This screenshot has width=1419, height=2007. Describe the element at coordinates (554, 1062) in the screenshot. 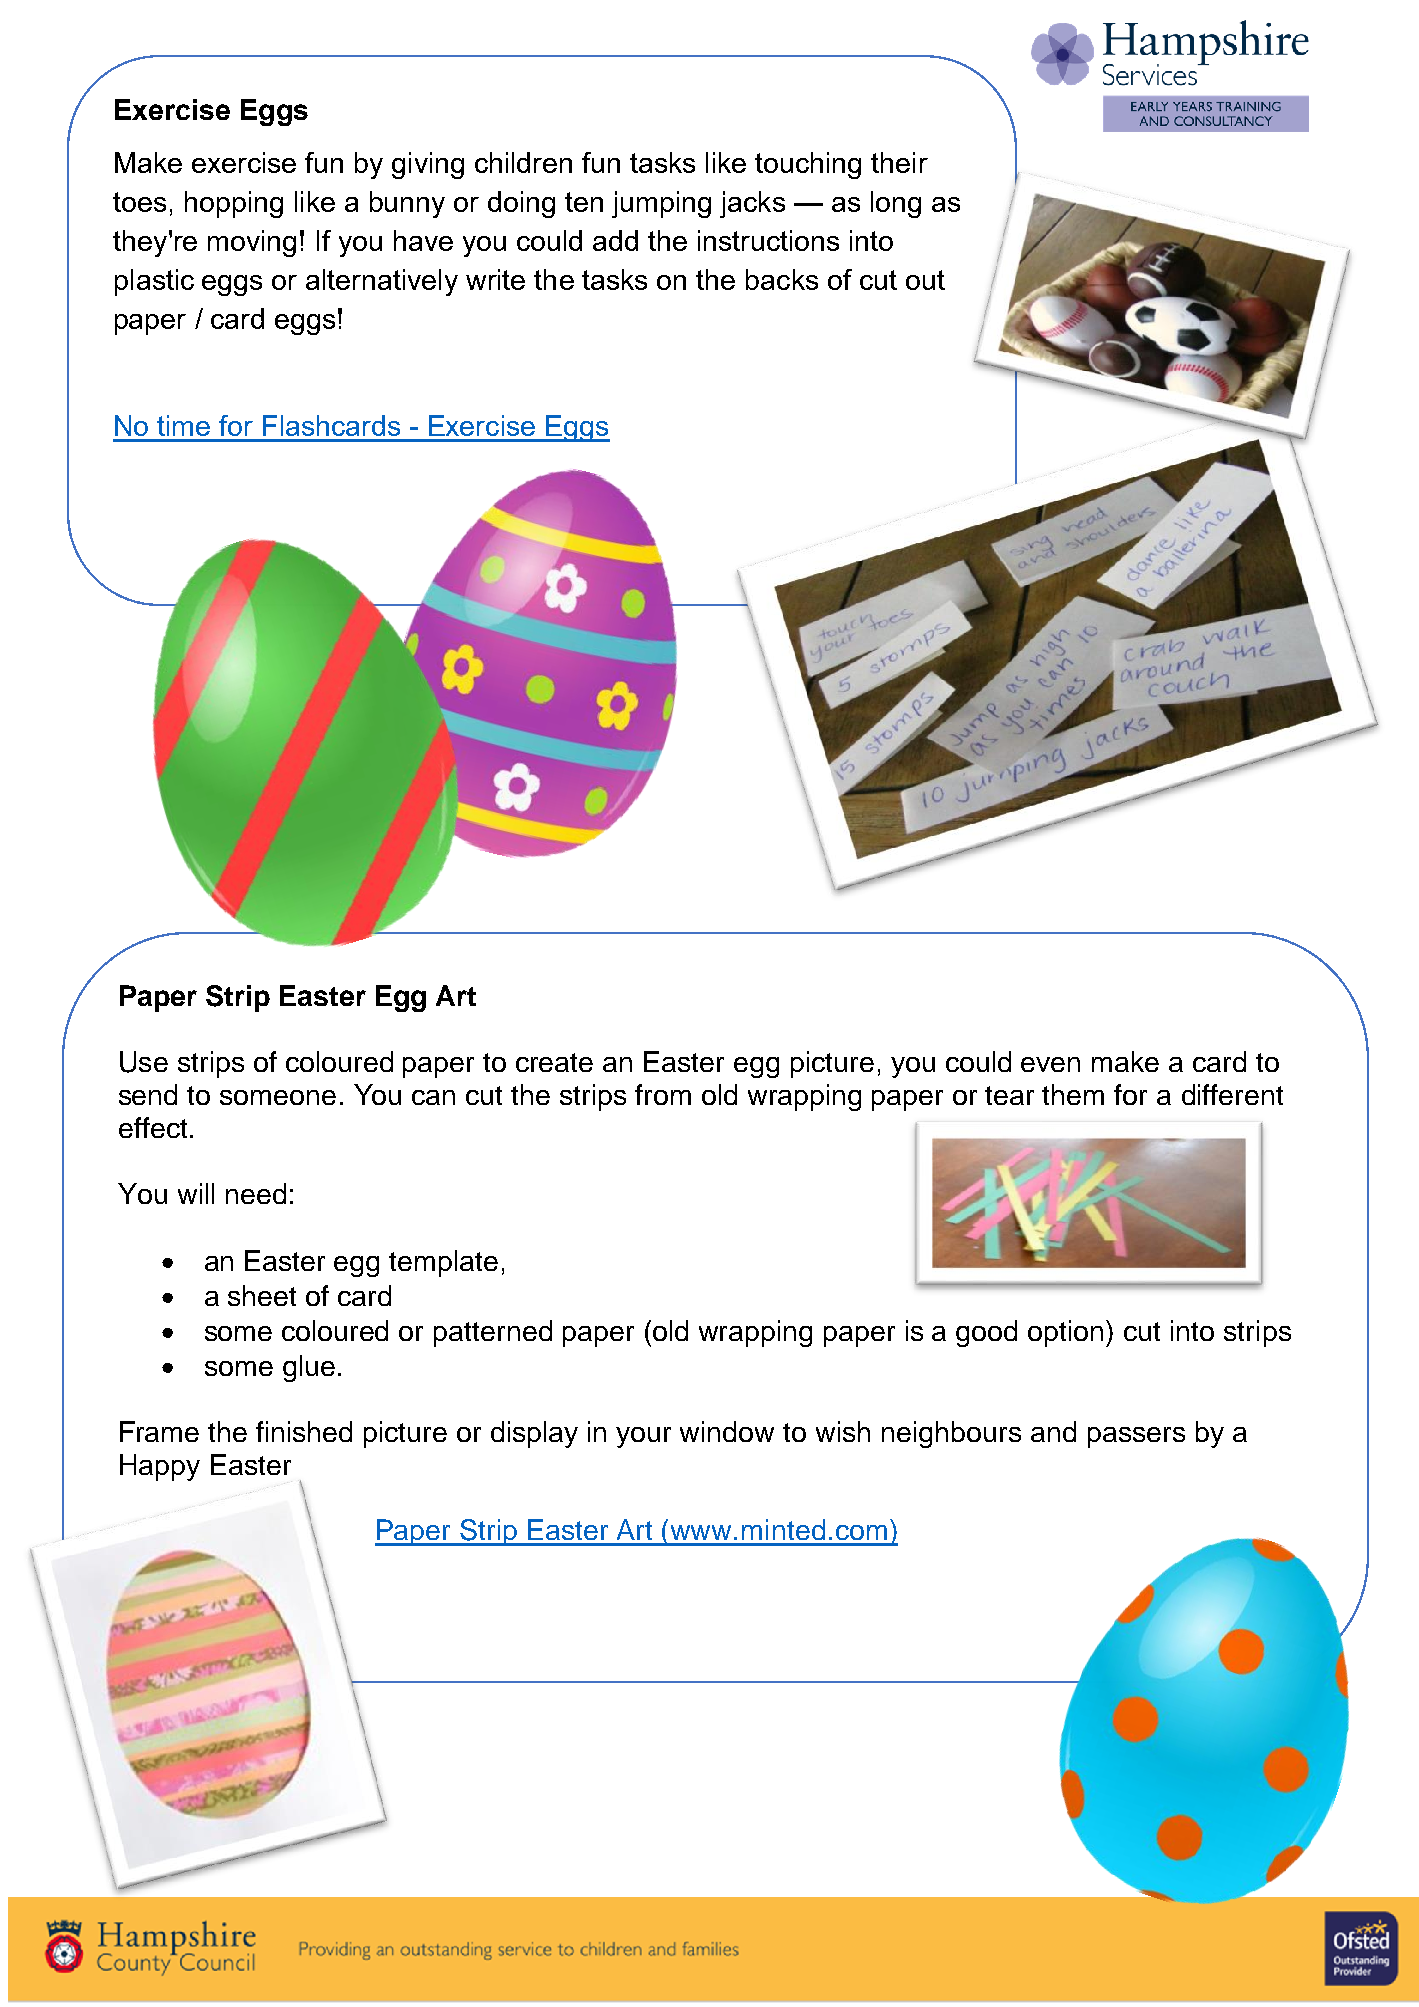

I see `create` at that location.
